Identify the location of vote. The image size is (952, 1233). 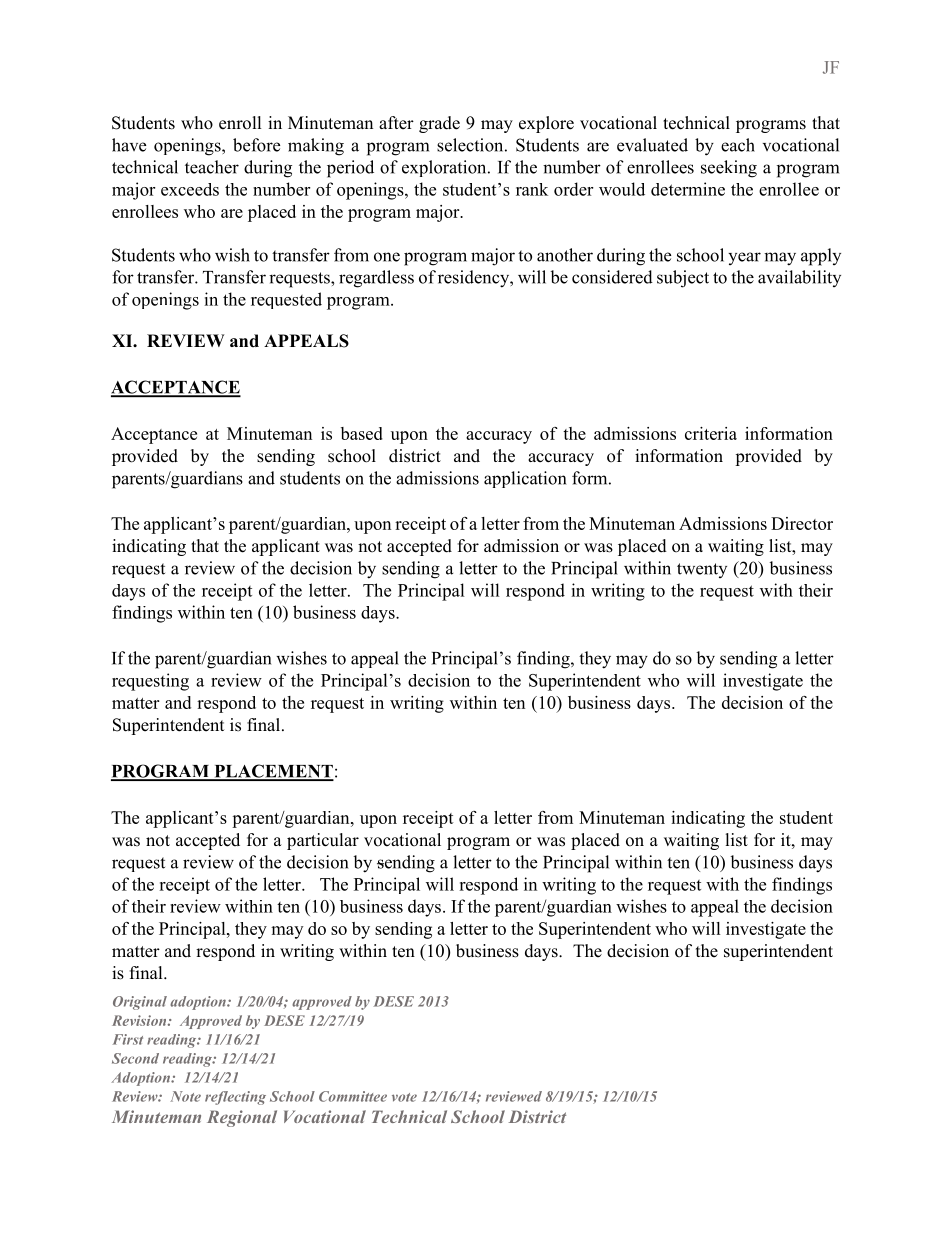
(404, 1097).
